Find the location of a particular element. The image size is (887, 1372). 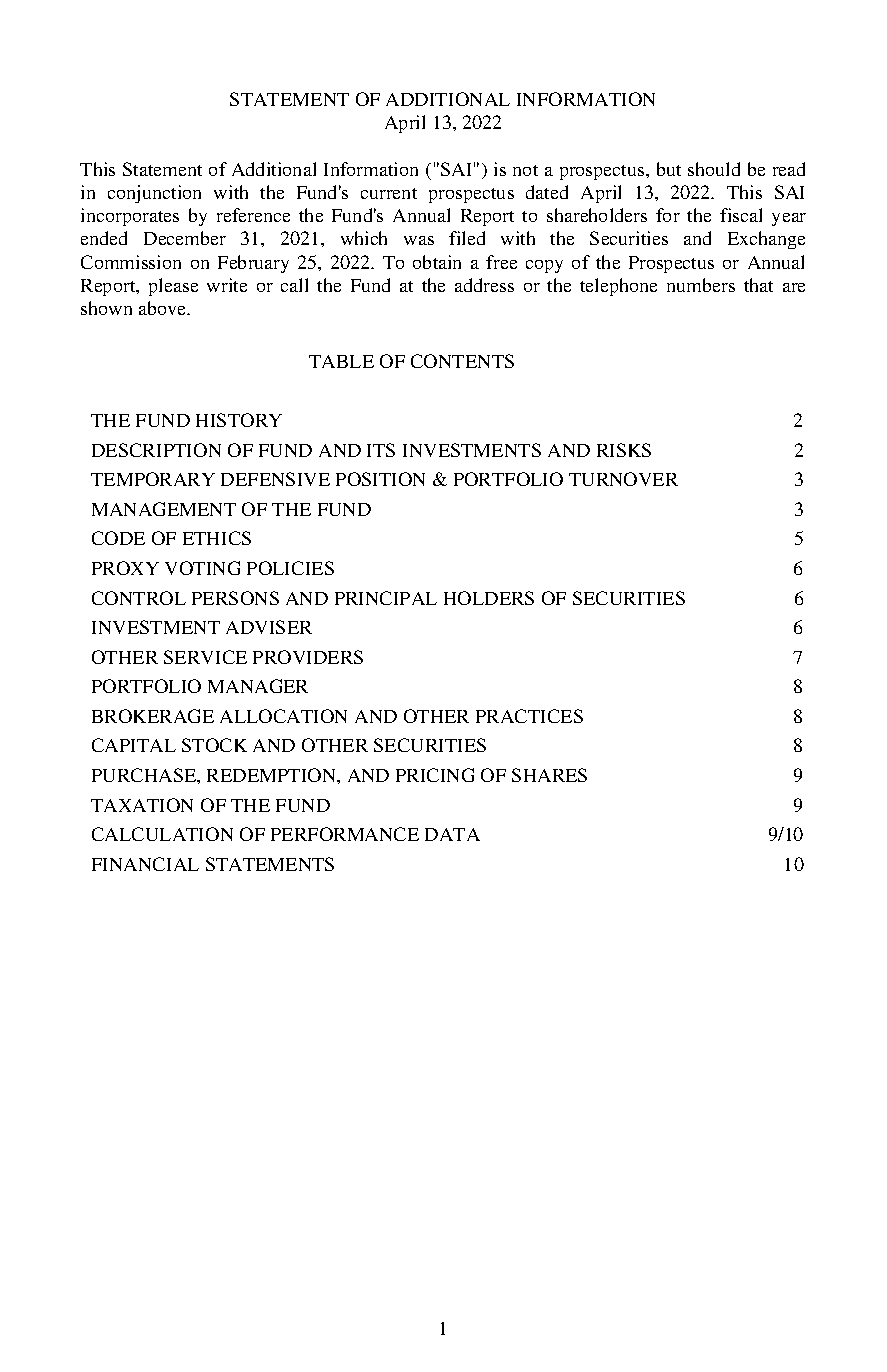

above is located at coordinates (164, 308).
